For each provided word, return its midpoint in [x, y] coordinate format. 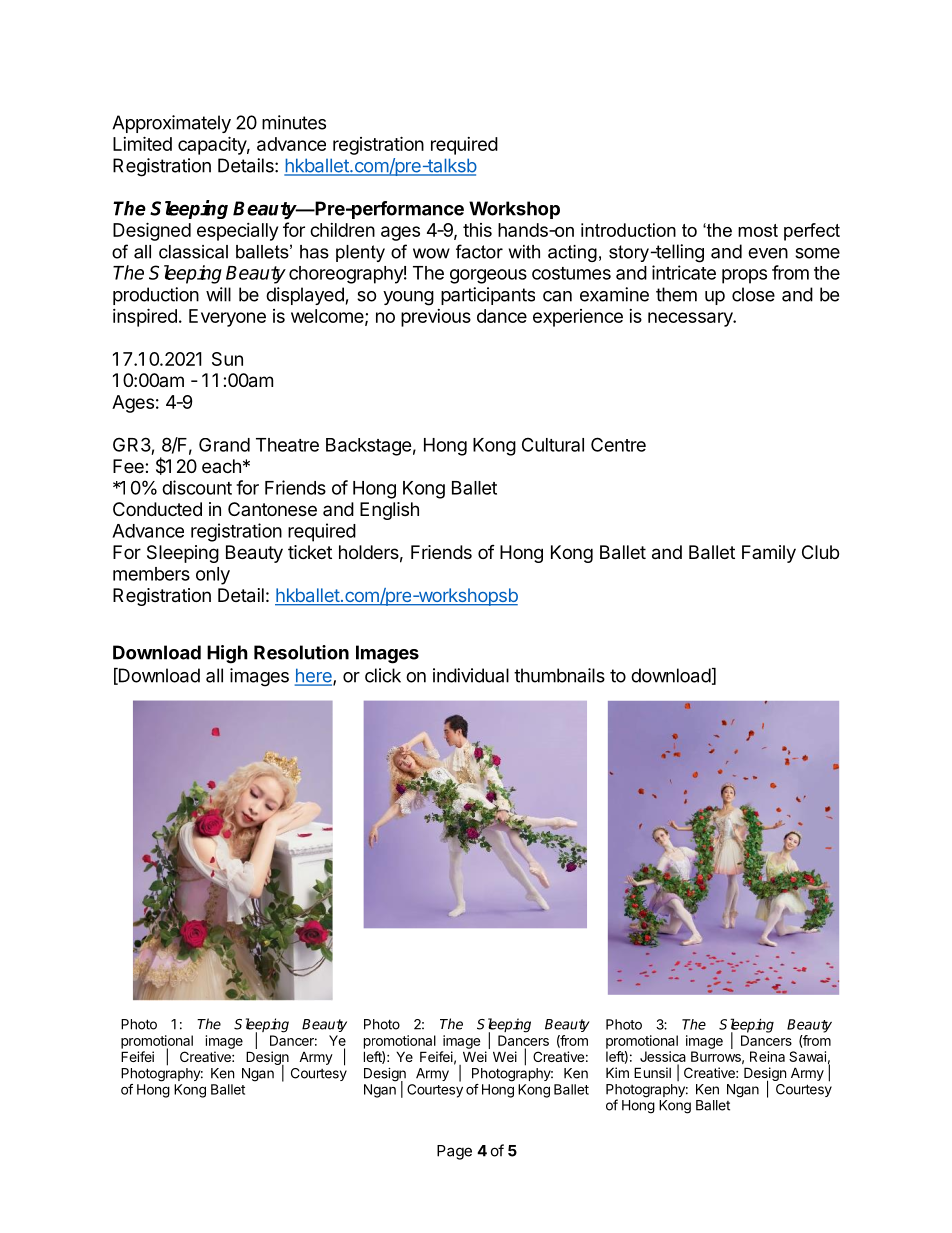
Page [454, 1152]
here [314, 676]
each [221, 466]
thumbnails [559, 675]
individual [471, 675]
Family [769, 554]
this [477, 230]
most [758, 230]
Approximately [171, 124]
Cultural [553, 444]
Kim [617, 1072]
